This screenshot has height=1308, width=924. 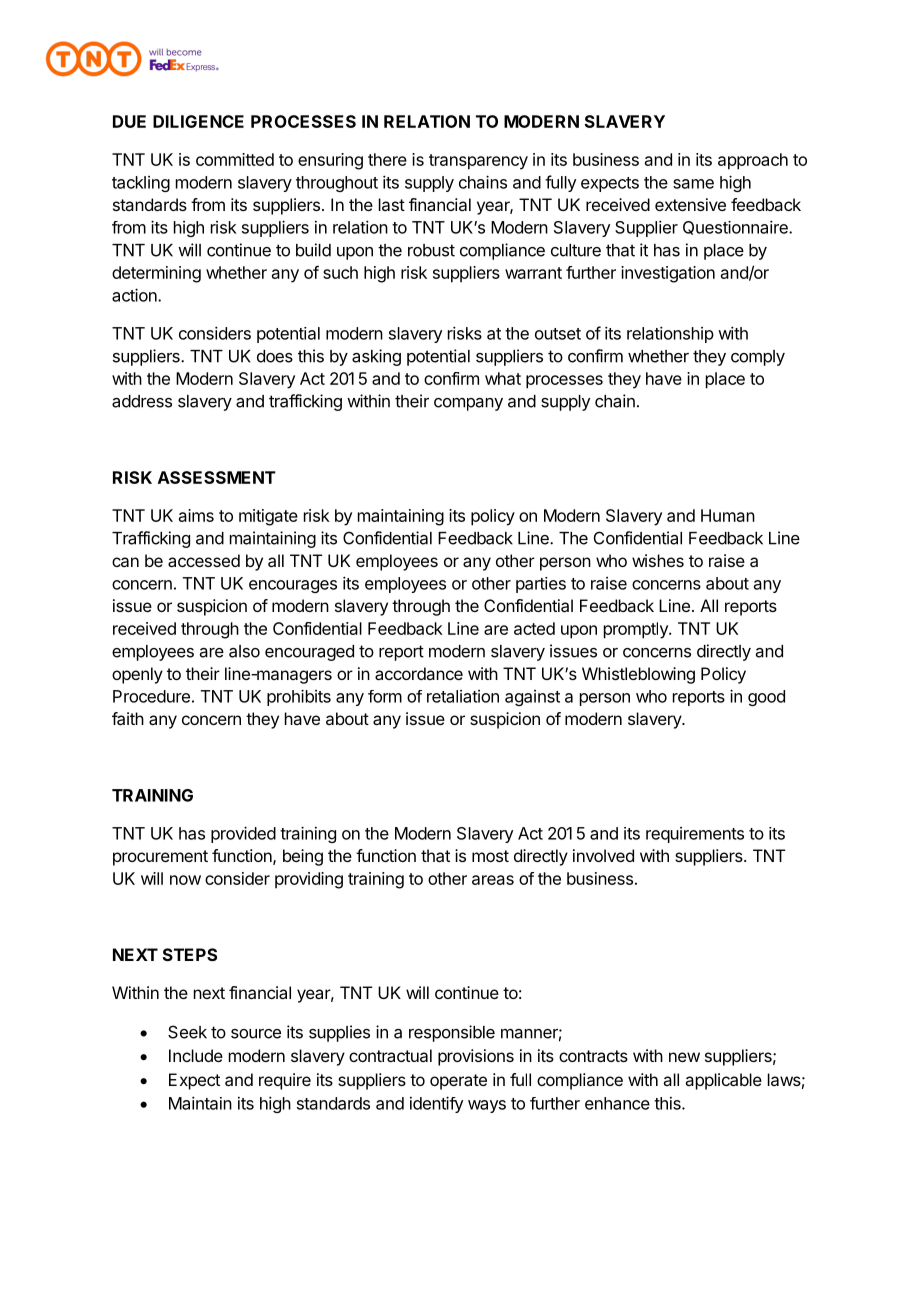 I want to click on Include, so click(x=196, y=1055).
